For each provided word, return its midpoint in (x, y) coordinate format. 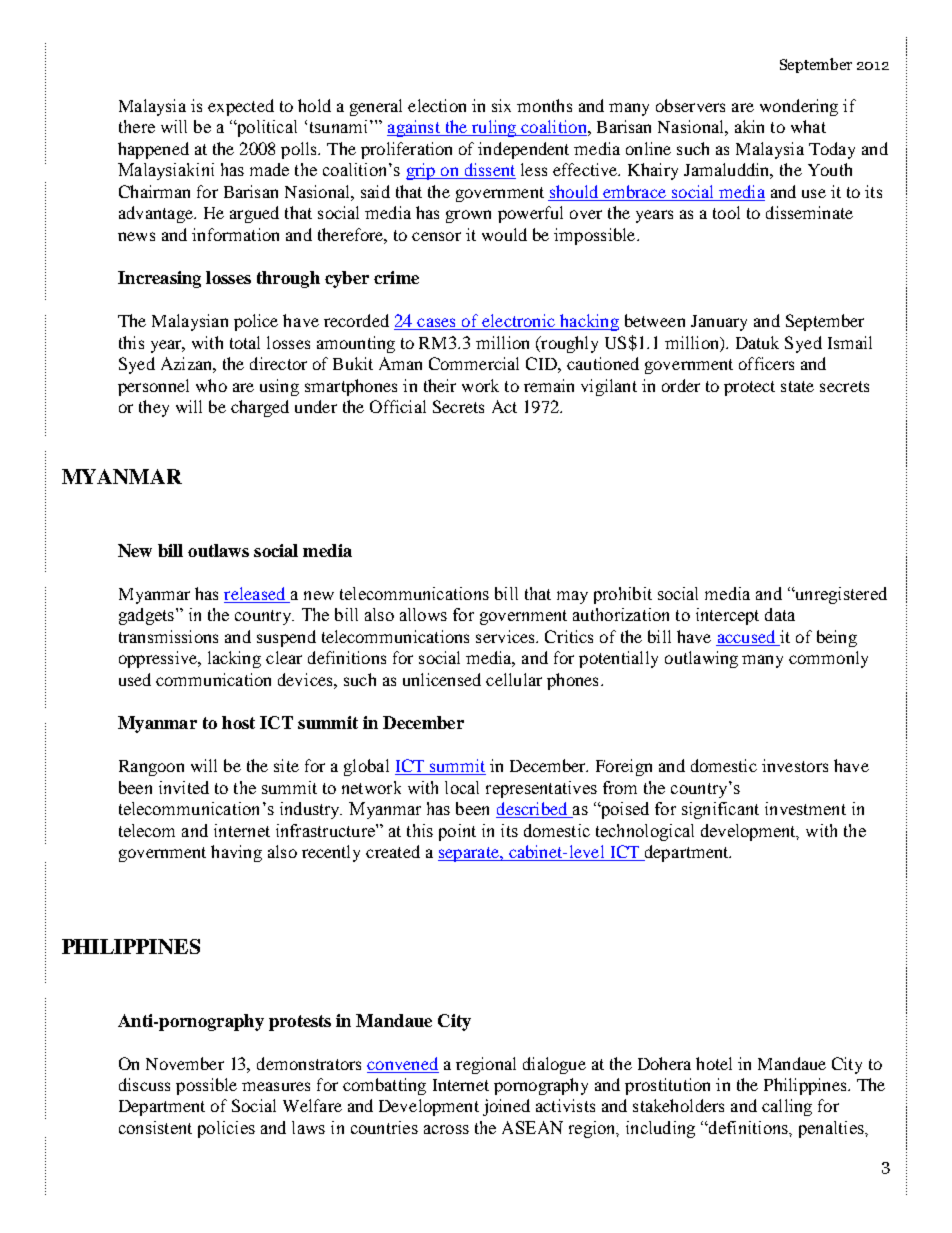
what (808, 126)
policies (226, 1129)
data (780, 614)
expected (241, 107)
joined (506, 1107)
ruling (494, 128)
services (506, 636)
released (254, 593)
